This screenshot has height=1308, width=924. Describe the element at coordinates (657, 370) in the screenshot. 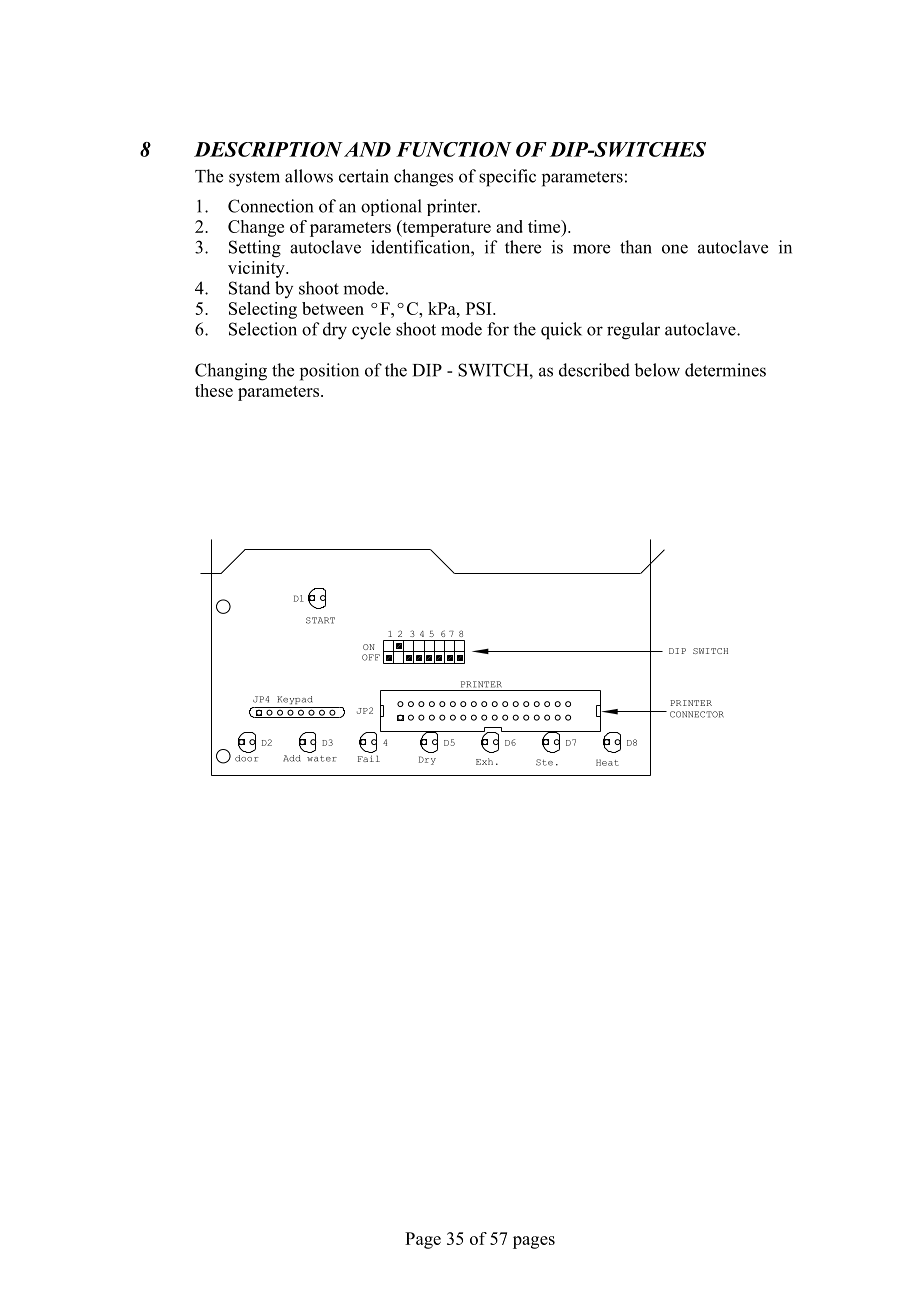

I see `below` at that location.
